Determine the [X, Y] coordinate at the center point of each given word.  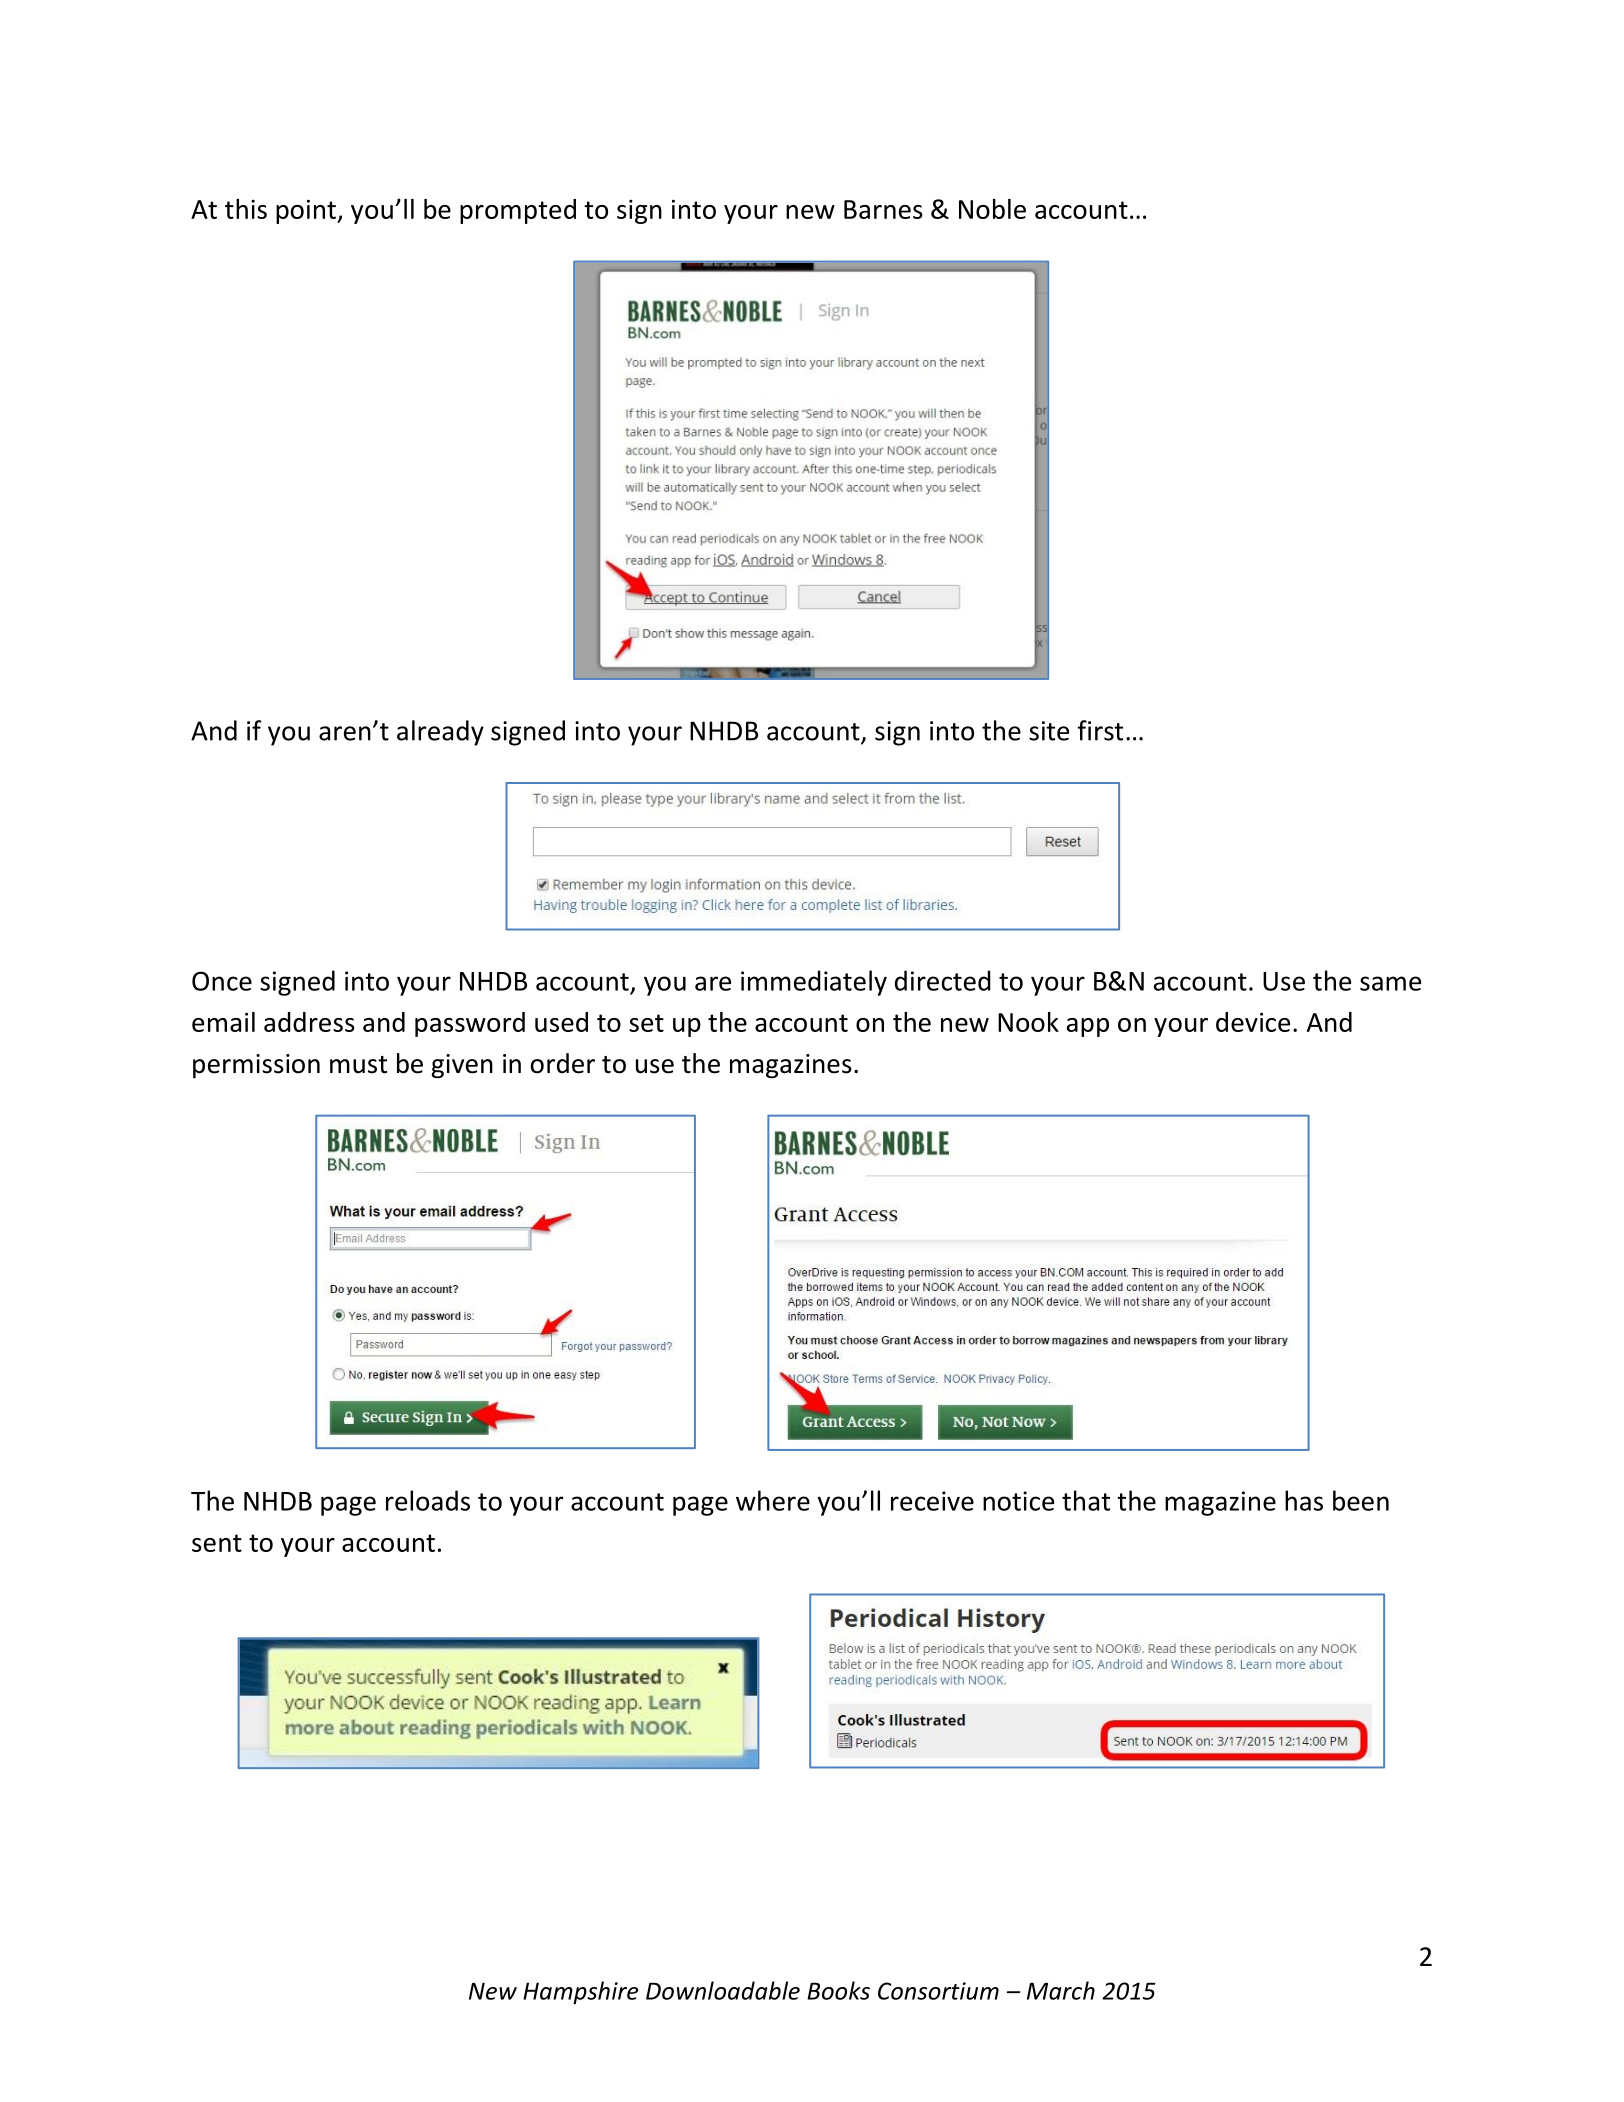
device [1253, 1022]
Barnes [883, 209]
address [309, 1022]
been [1361, 1500]
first [1100, 730]
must [358, 1065]
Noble [992, 209]
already [440, 733]
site [1049, 731]
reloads [428, 1500]
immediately [814, 983]
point [307, 211]
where [773, 1500]
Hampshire [580, 1992]
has [1304, 1500]
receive [932, 1501]
